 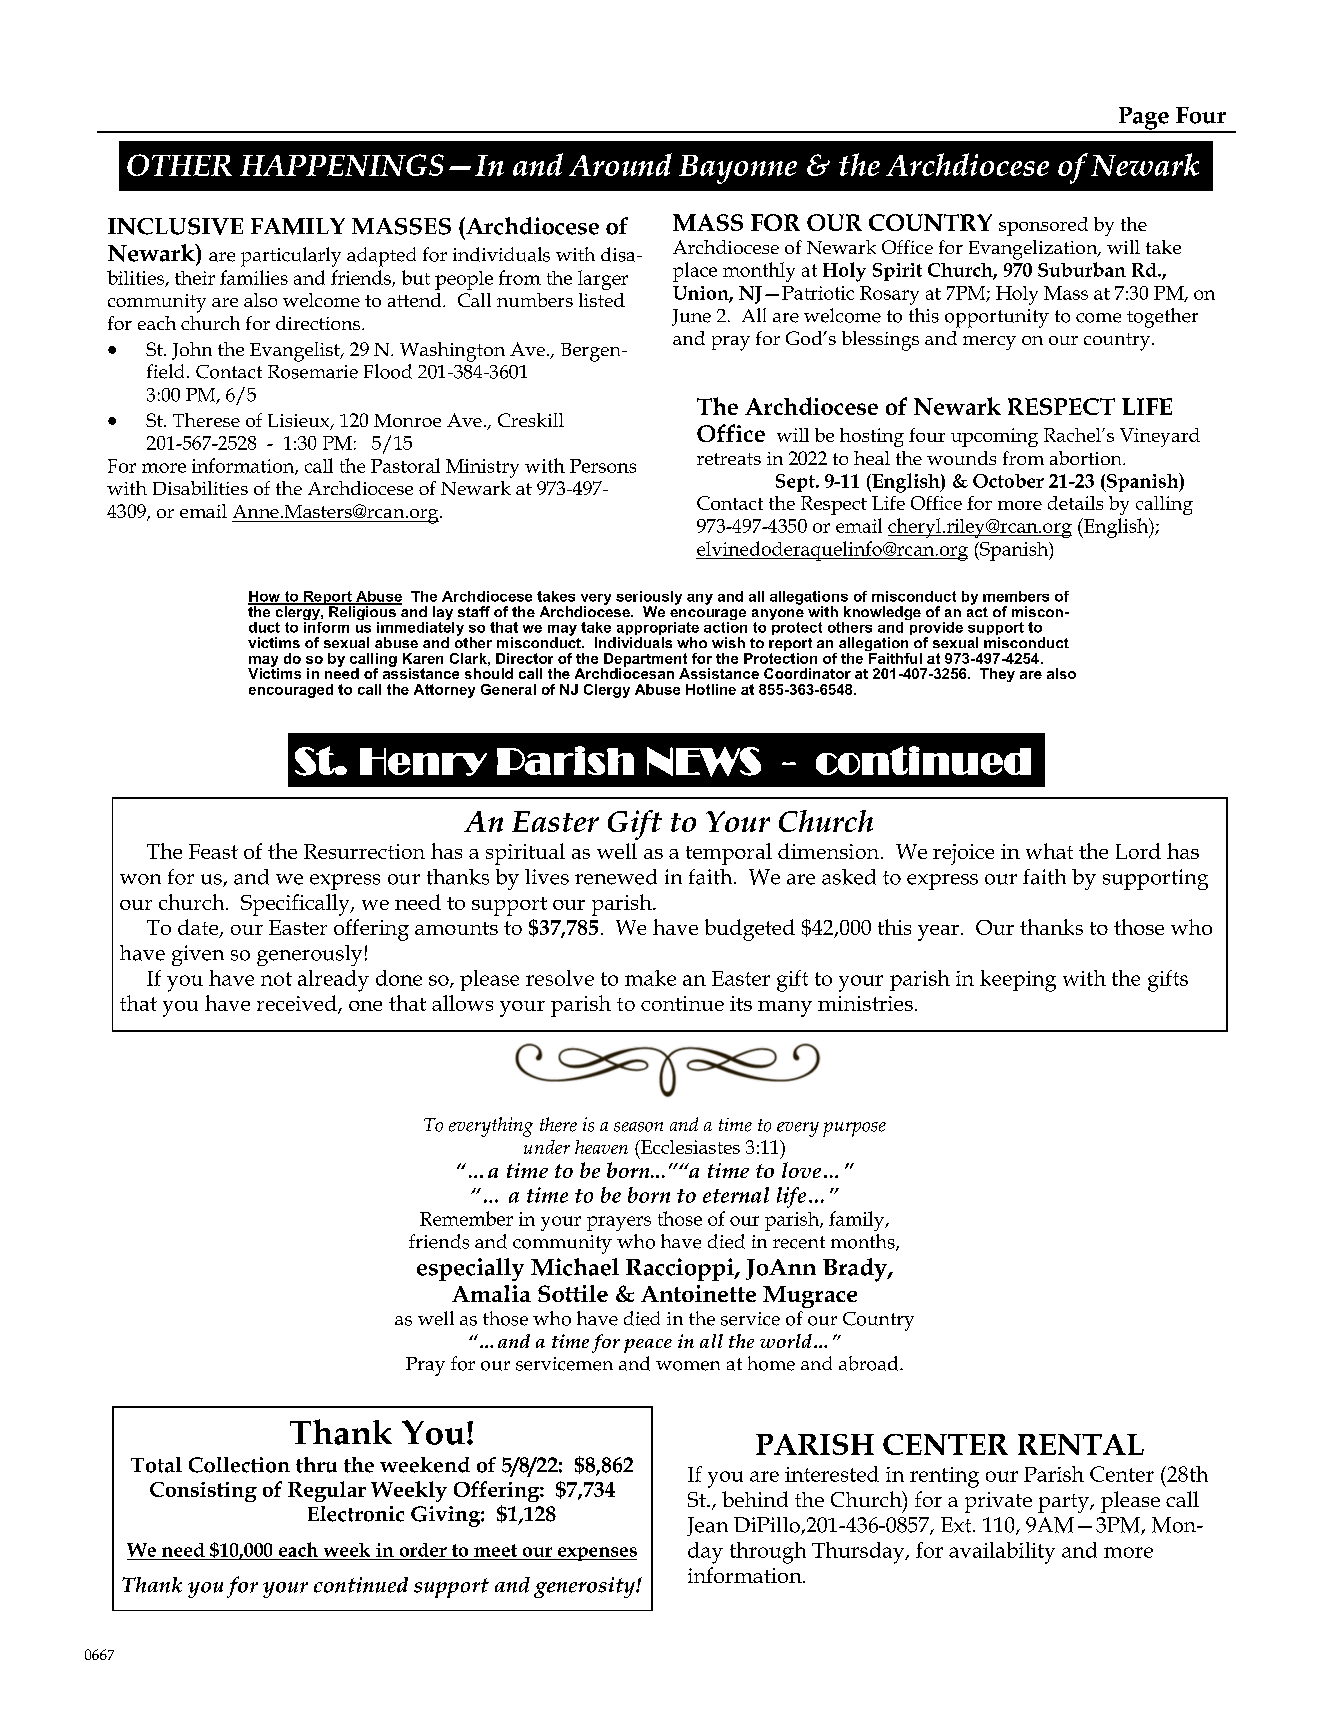 What do you see at coordinates (298, 1004) in the document?
I see `received` at bounding box center [298, 1004].
